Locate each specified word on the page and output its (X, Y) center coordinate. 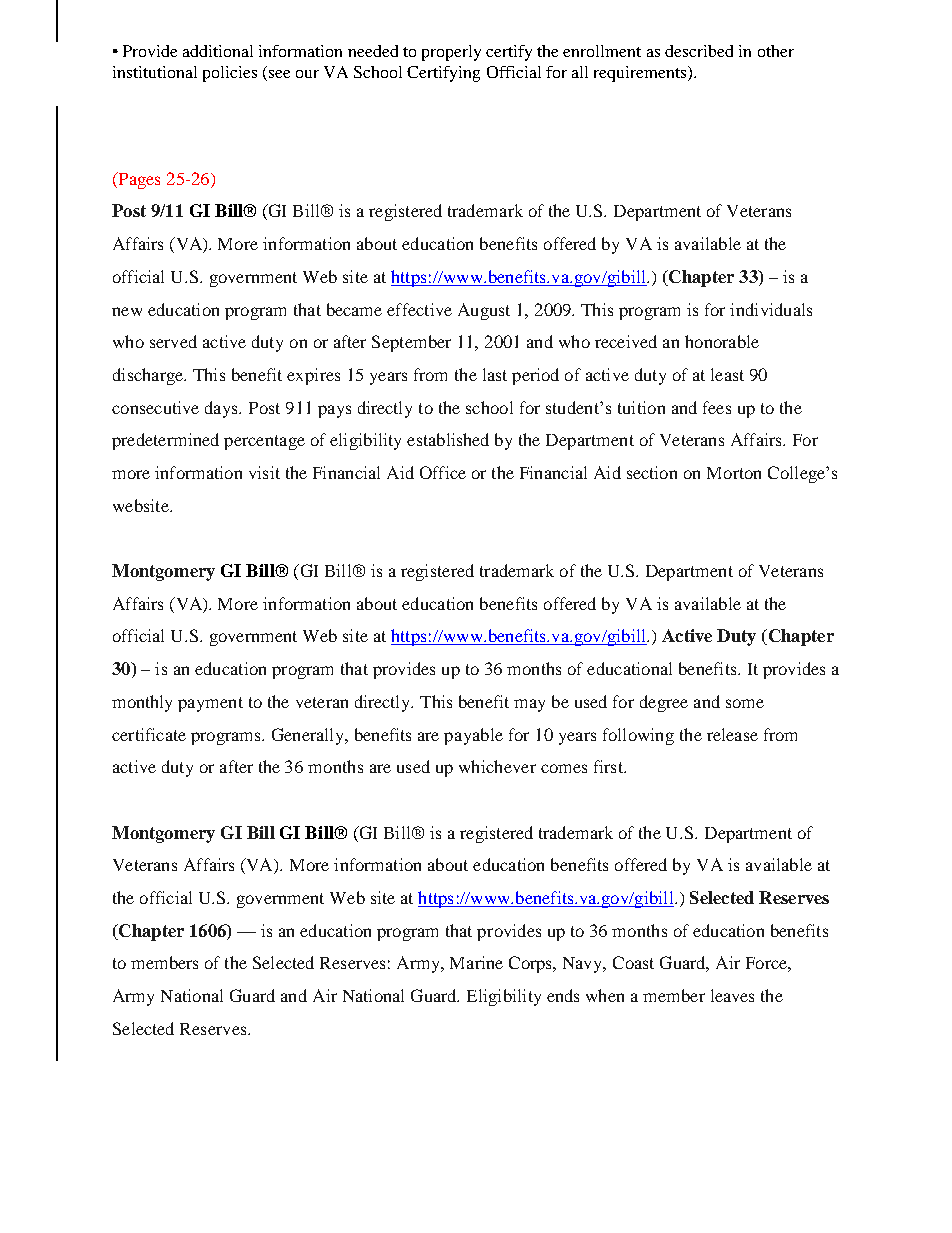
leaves (732, 995)
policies (230, 74)
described (699, 51)
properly (451, 53)
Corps (532, 964)
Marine (476, 962)
